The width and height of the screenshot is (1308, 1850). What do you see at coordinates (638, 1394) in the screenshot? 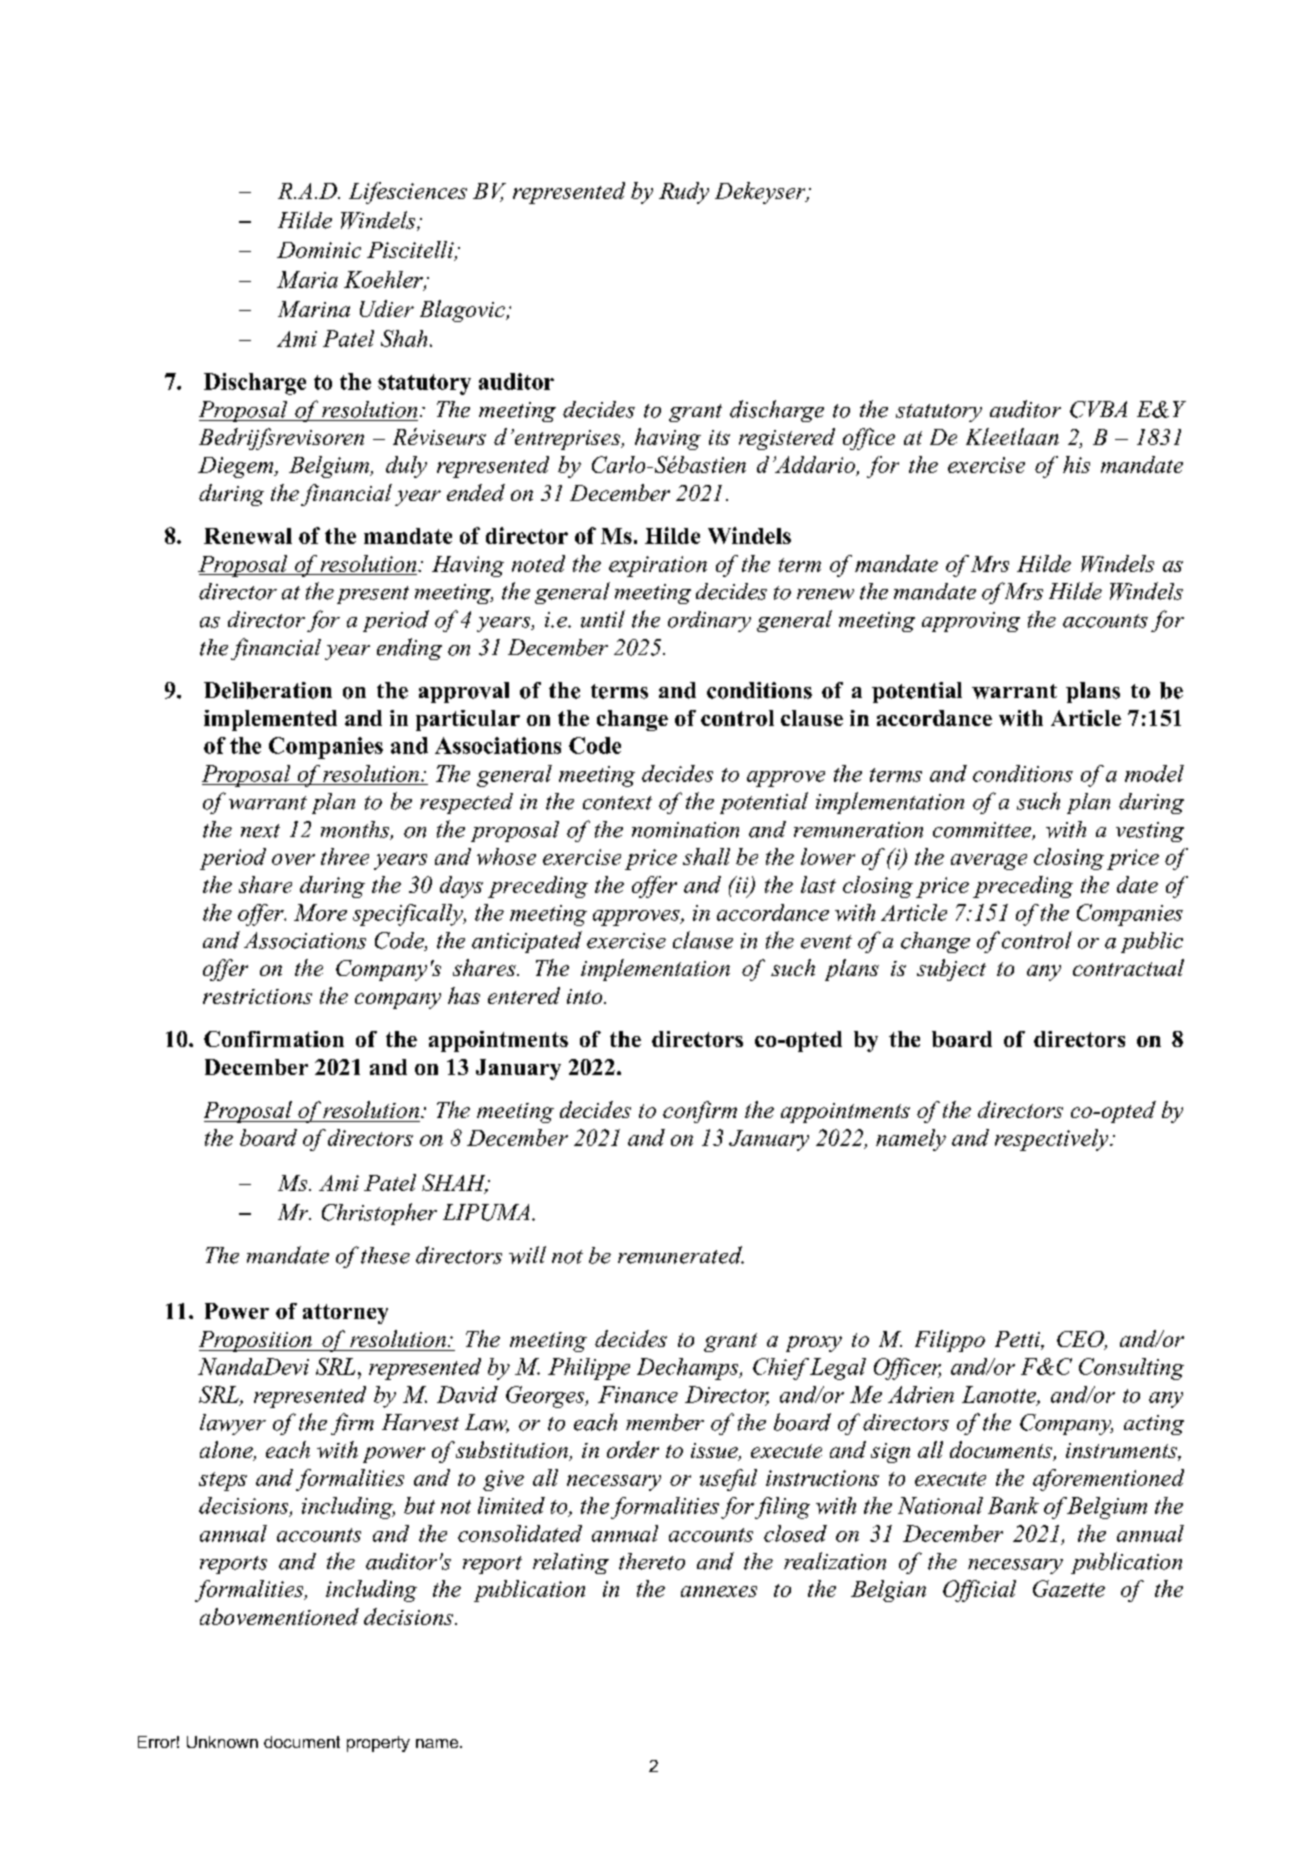
I see `Finance` at bounding box center [638, 1394].
